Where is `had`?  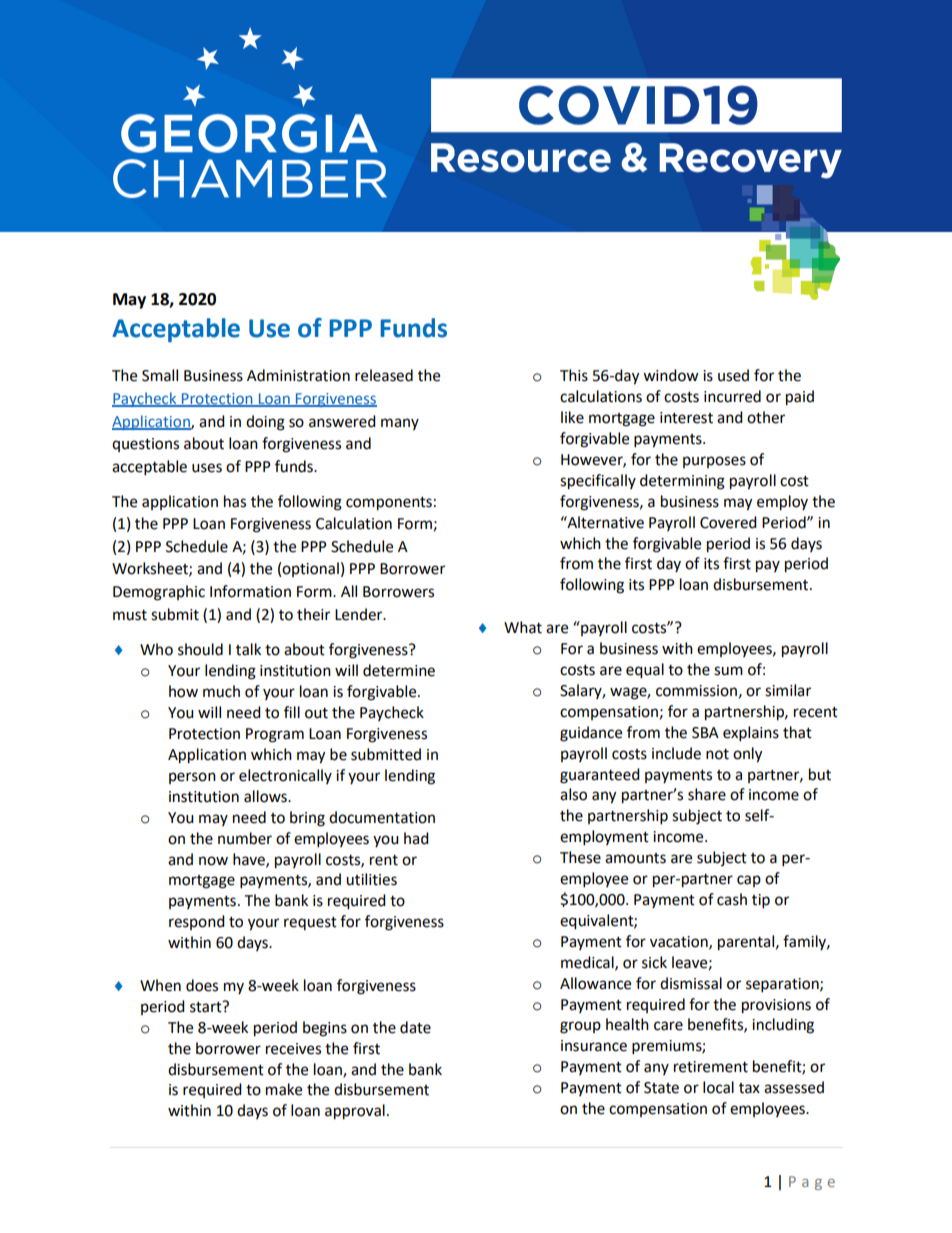
had is located at coordinates (416, 838).
